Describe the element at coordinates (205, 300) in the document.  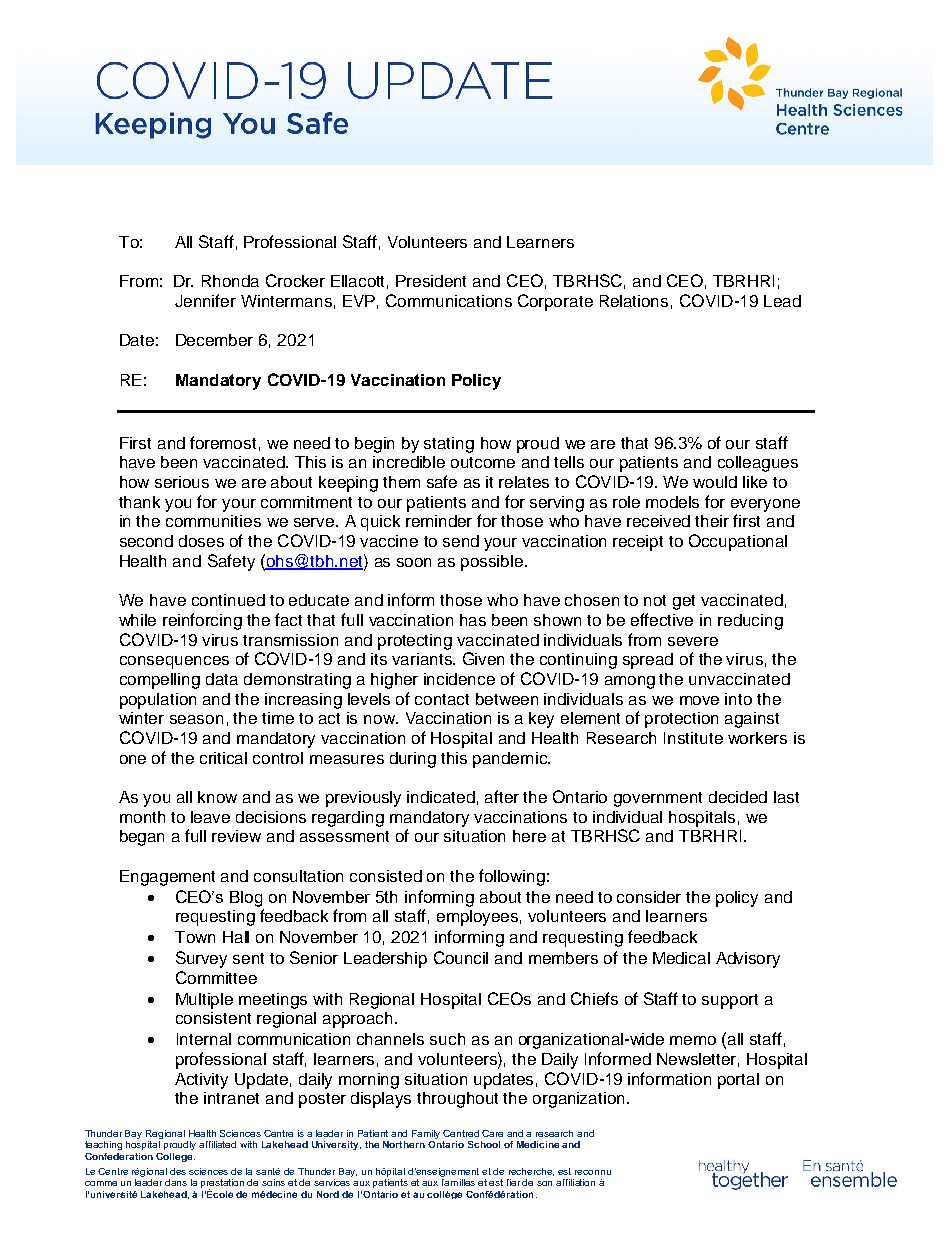
I see `Jennifer` at that location.
